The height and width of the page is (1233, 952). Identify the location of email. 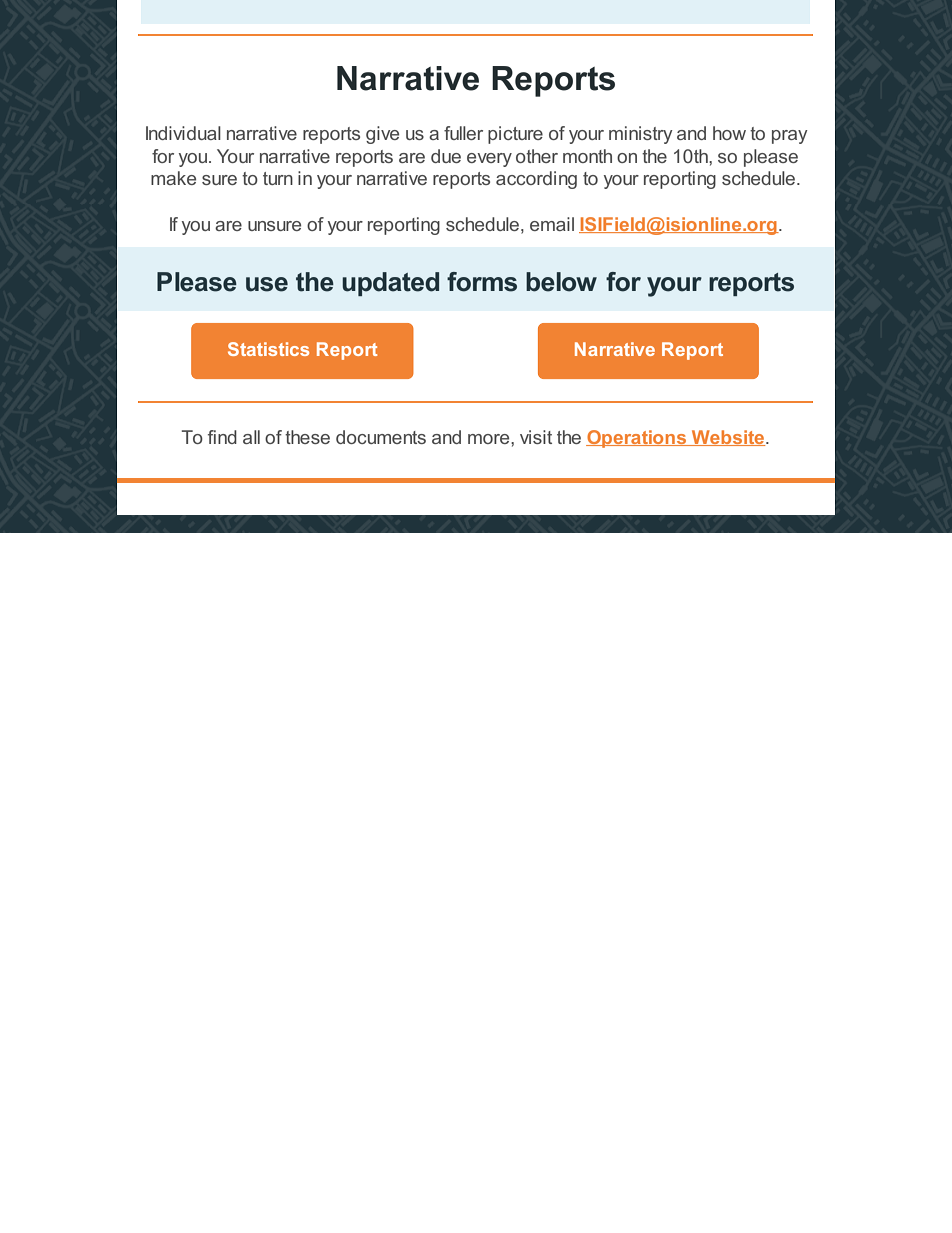
(552, 224).
